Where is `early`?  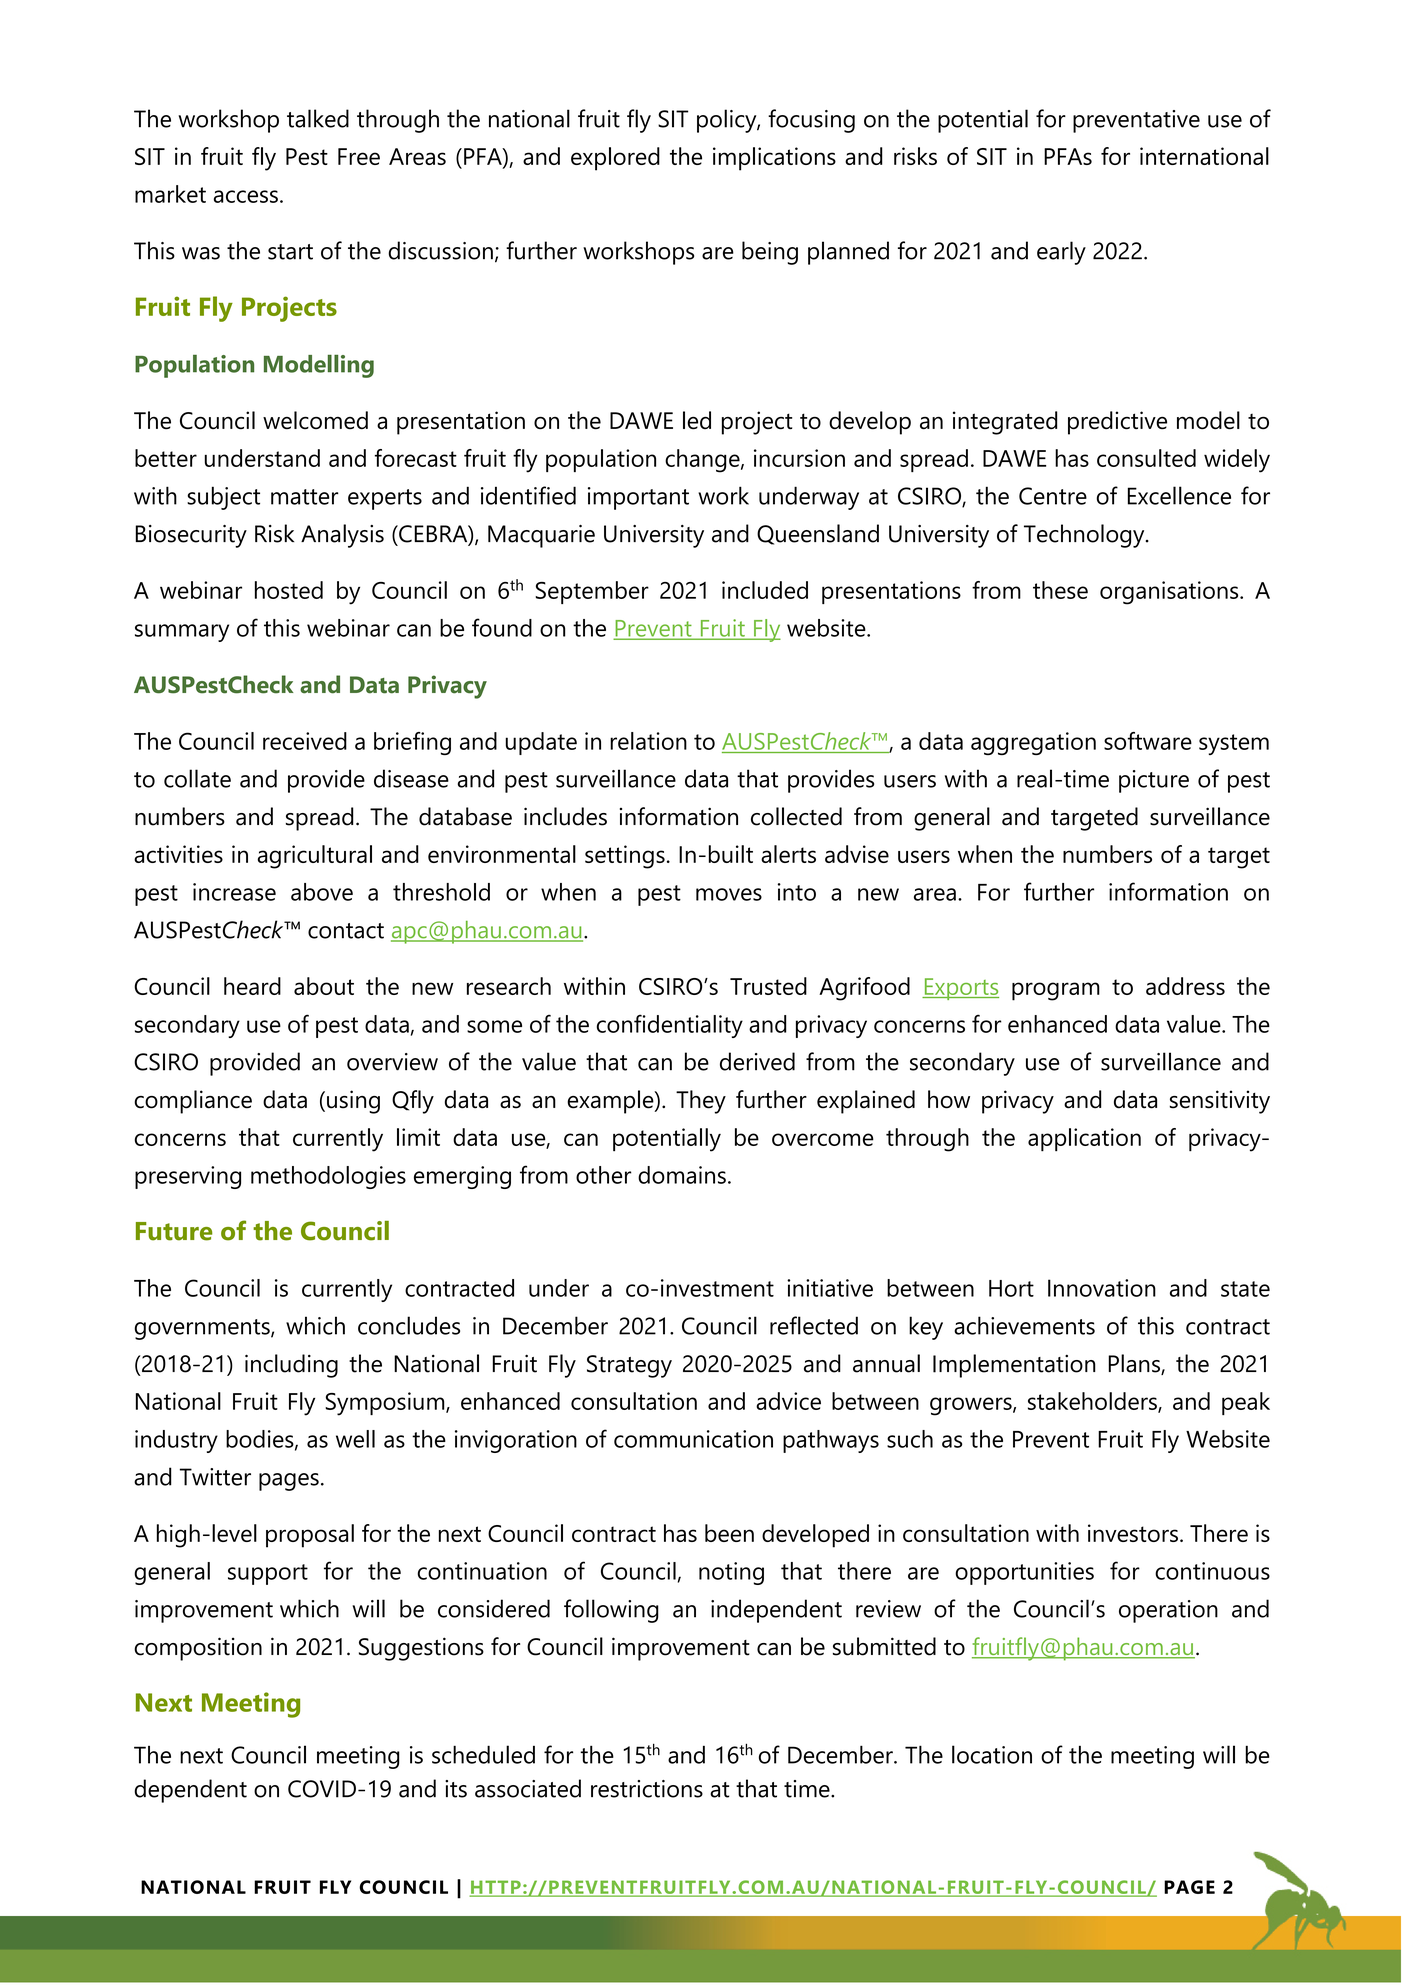
early is located at coordinates (1061, 253).
